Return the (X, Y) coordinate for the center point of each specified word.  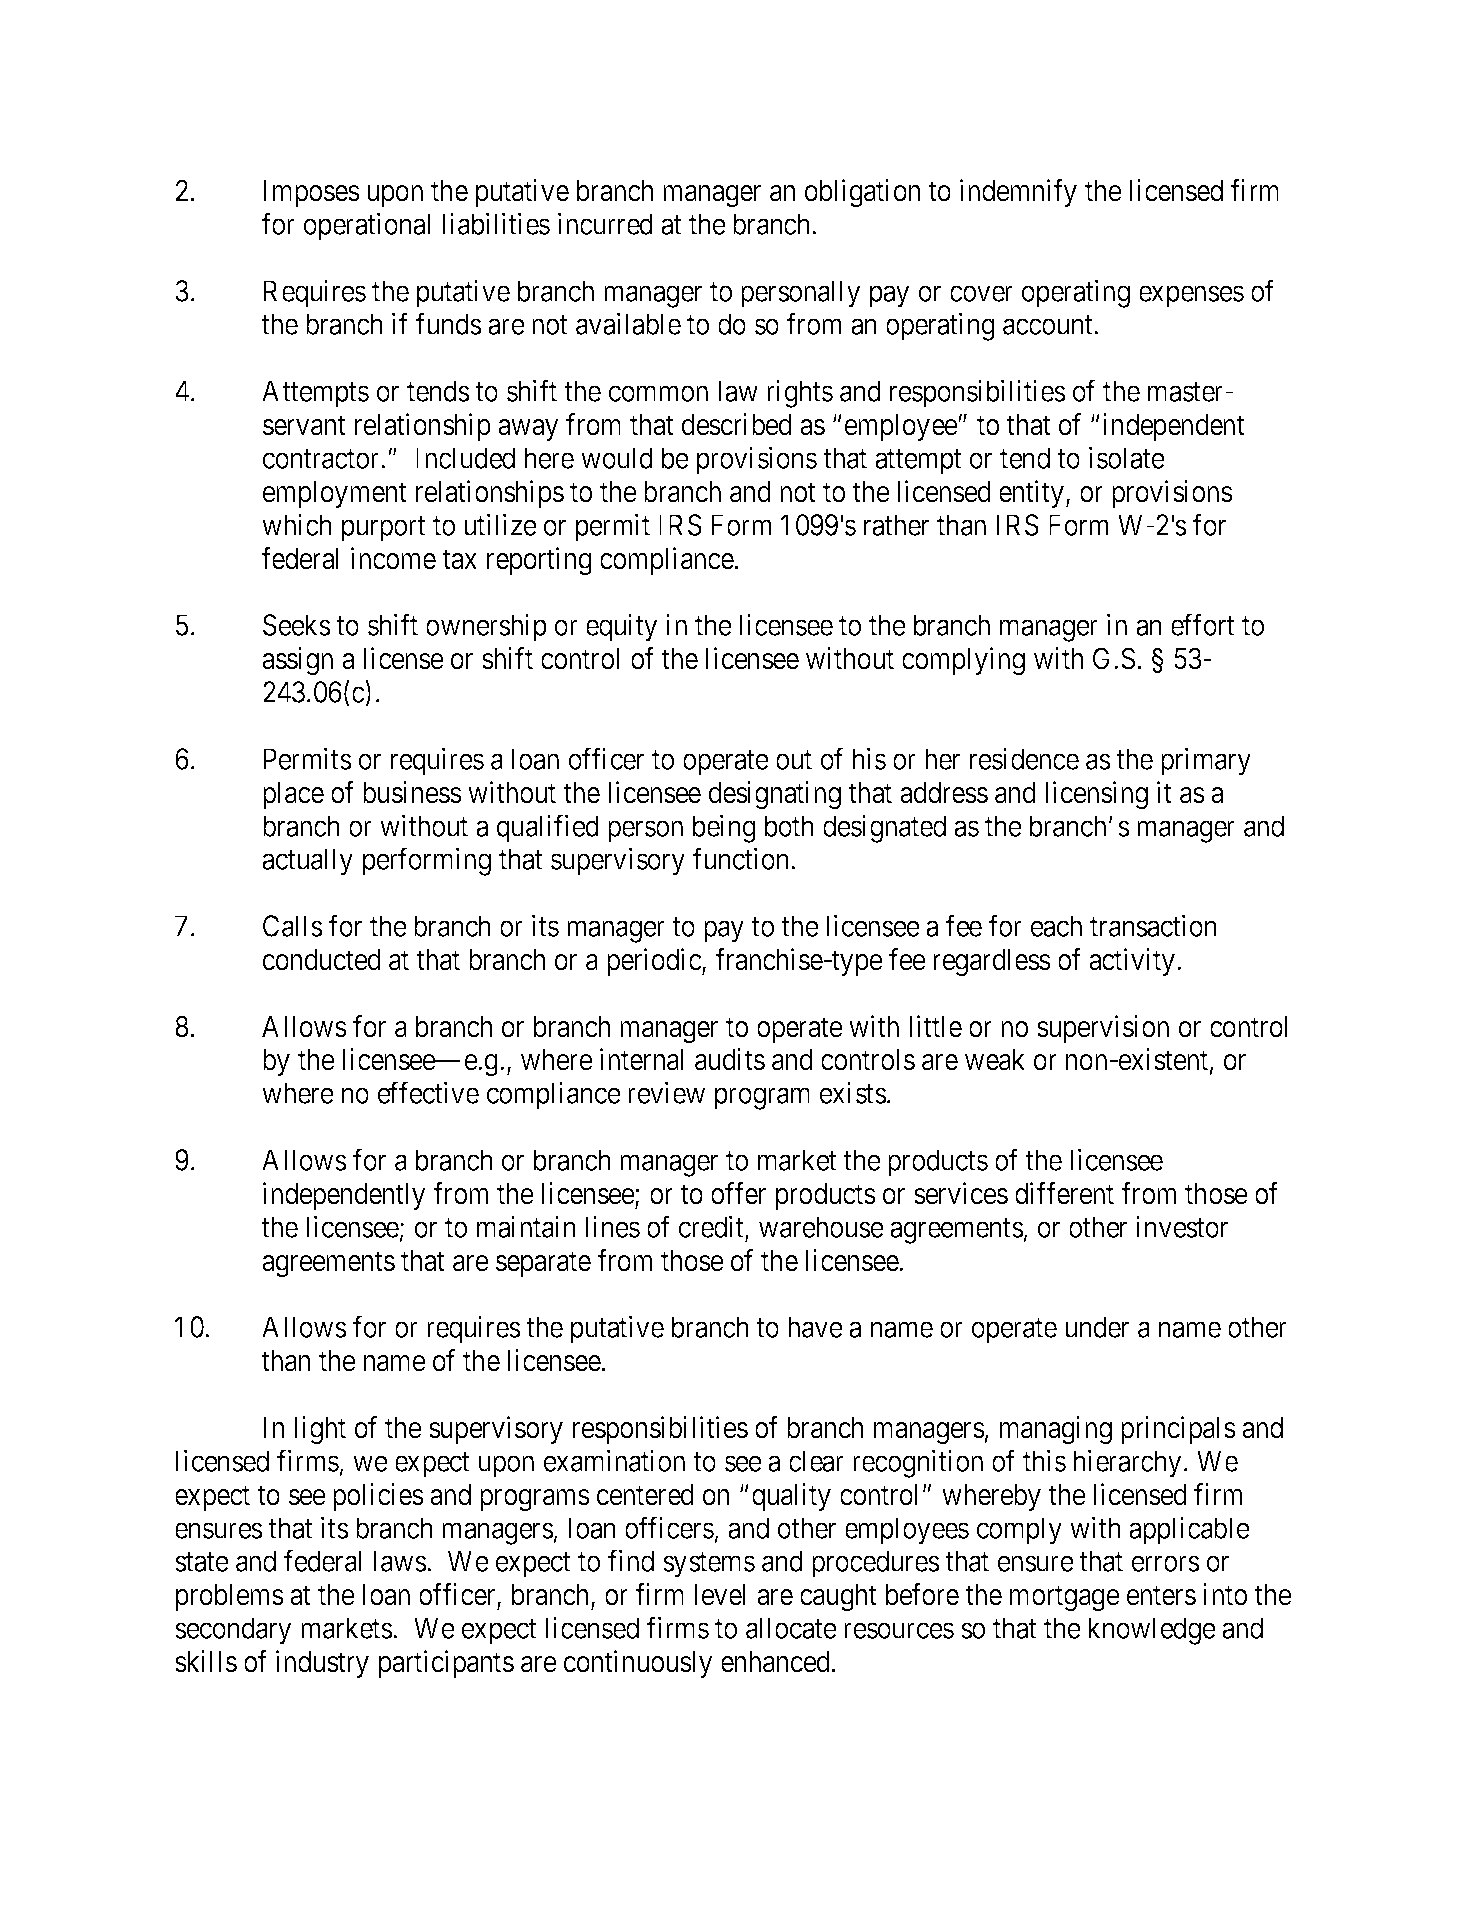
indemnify (1018, 193)
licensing (1096, 795)
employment (335, 494)
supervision (1103, 1029)
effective (428, 1093)
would (617, 458)
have (815, 1327)
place (293, 795)
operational (367, 226)
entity (1031, 494)
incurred (605, 223)
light (320, 1430)
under (1097, 1327)
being (724, 828)
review (666, 1093)
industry (322, 1664)
